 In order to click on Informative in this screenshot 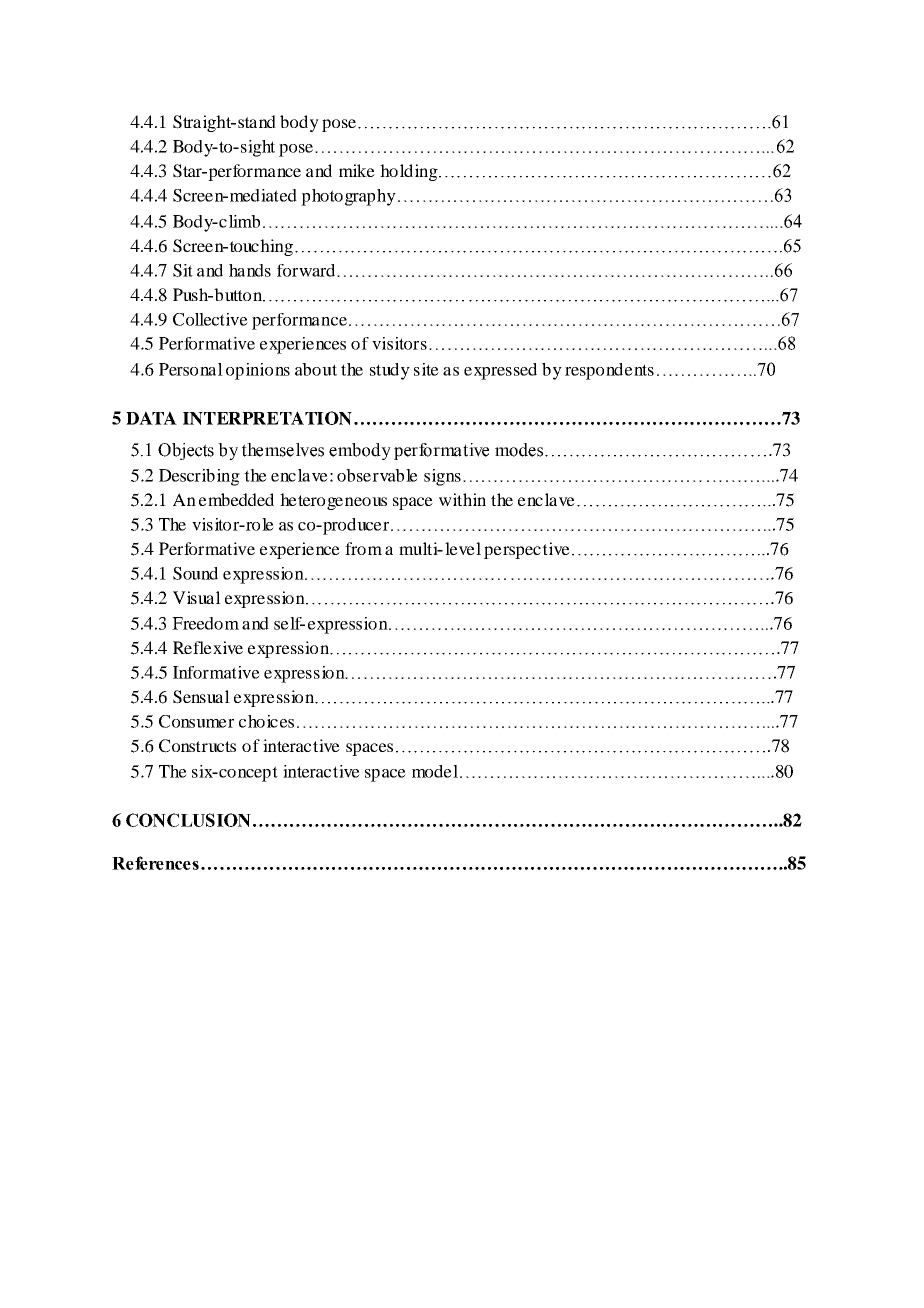, I will do `click(216, 672)`.
